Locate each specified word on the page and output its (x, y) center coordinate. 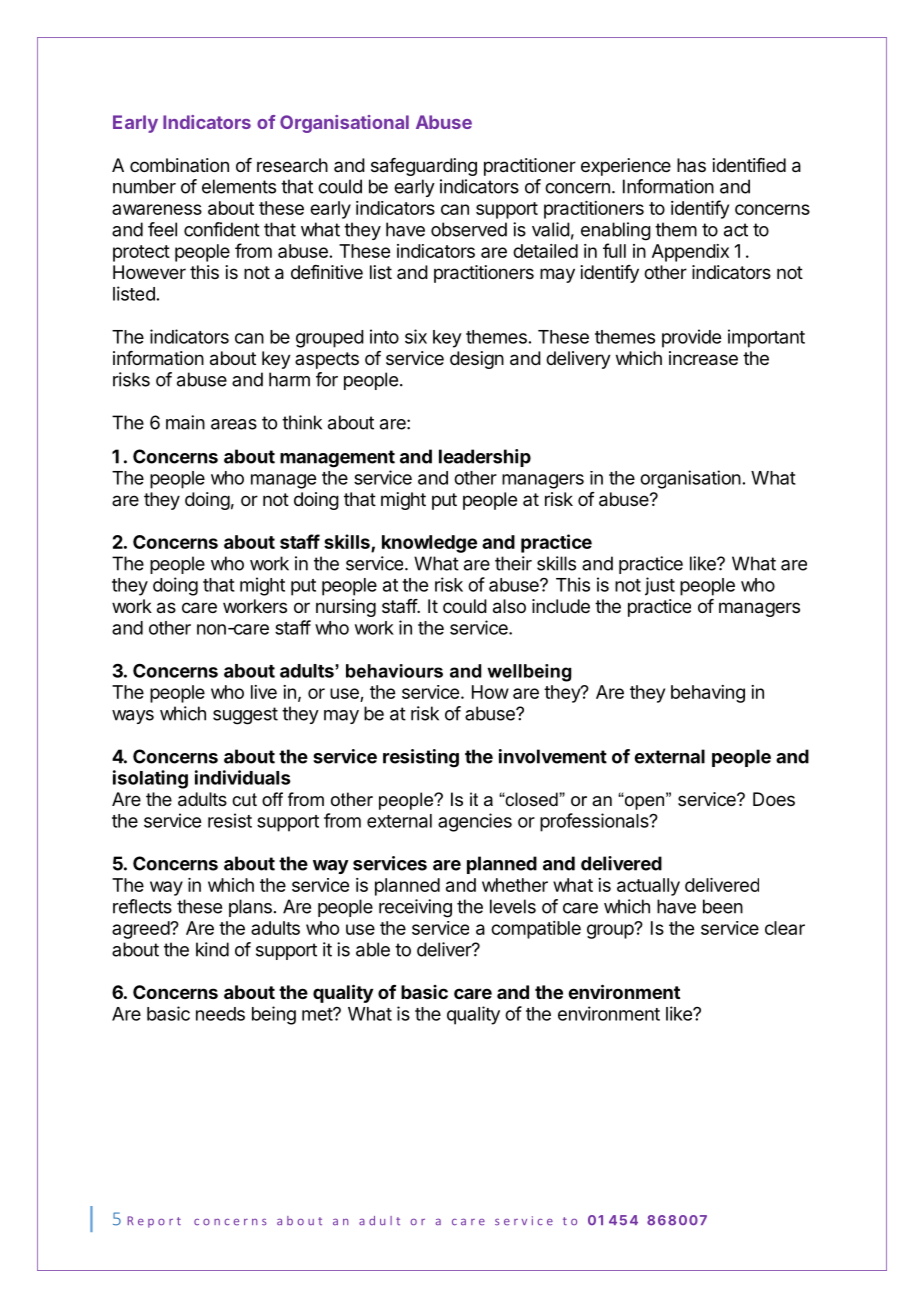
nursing (346, 608)
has (691, 165)
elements (239, 186)
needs (220, 1014)
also (509, 606)
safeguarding (424, 167)
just (660, 586)
